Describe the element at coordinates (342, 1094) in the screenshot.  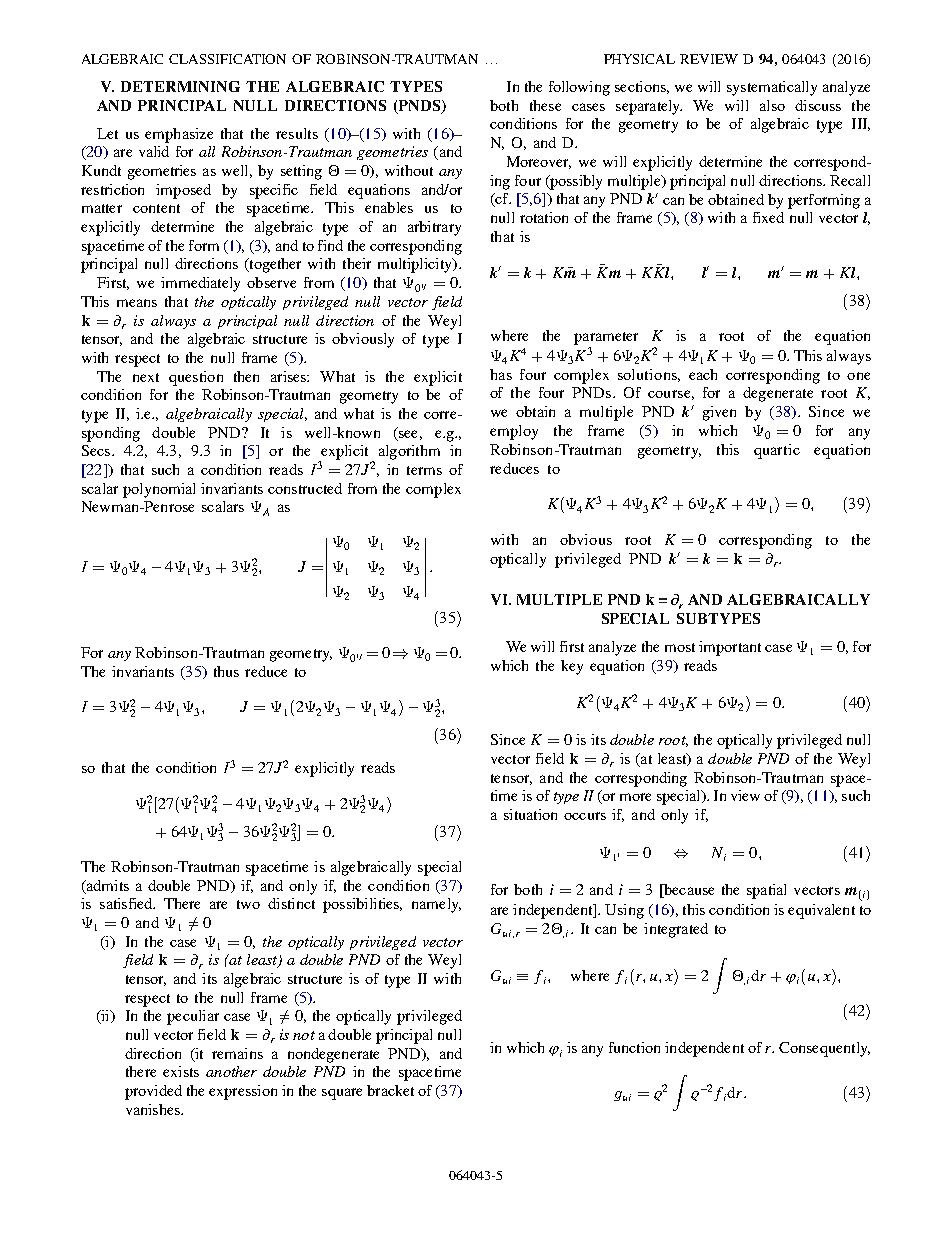
I see `square` at that location.
